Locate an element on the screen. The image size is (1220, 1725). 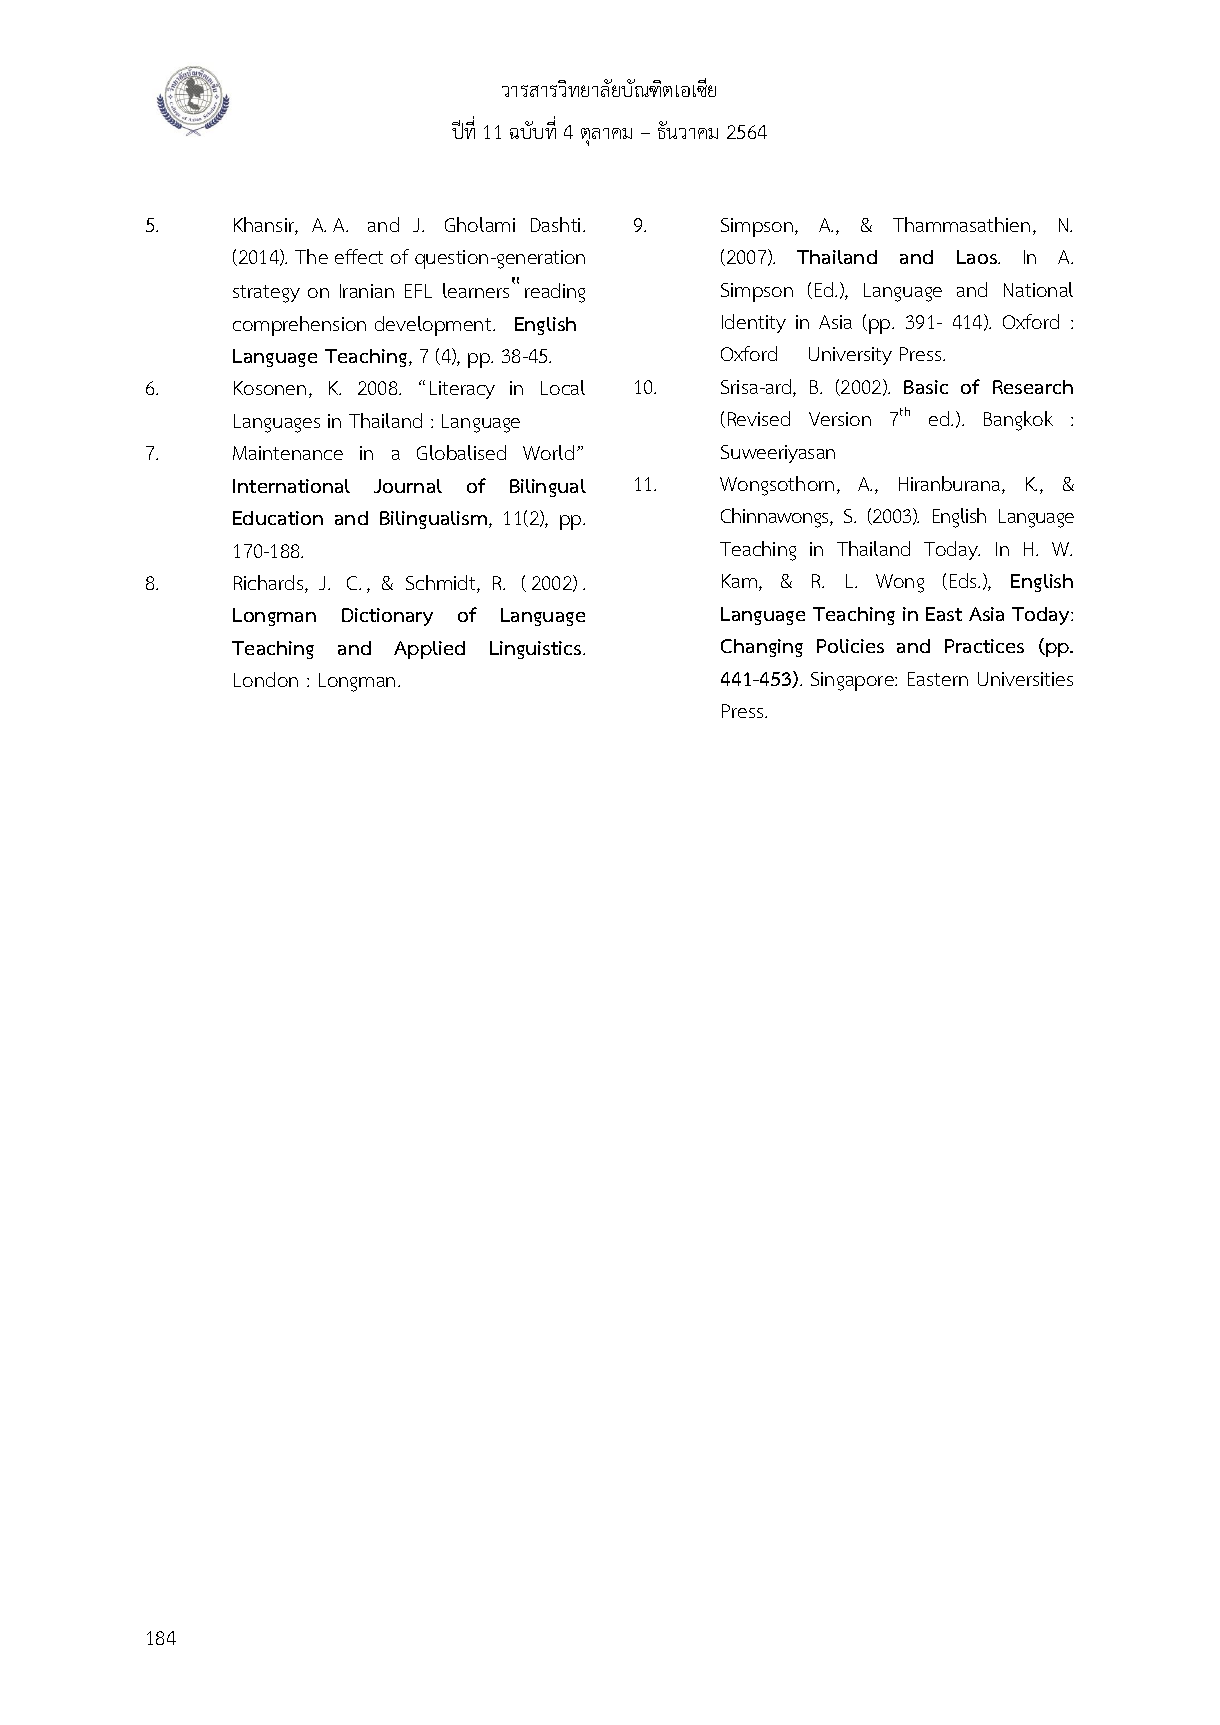
Linguistics is located at coordinates (537, 650).
